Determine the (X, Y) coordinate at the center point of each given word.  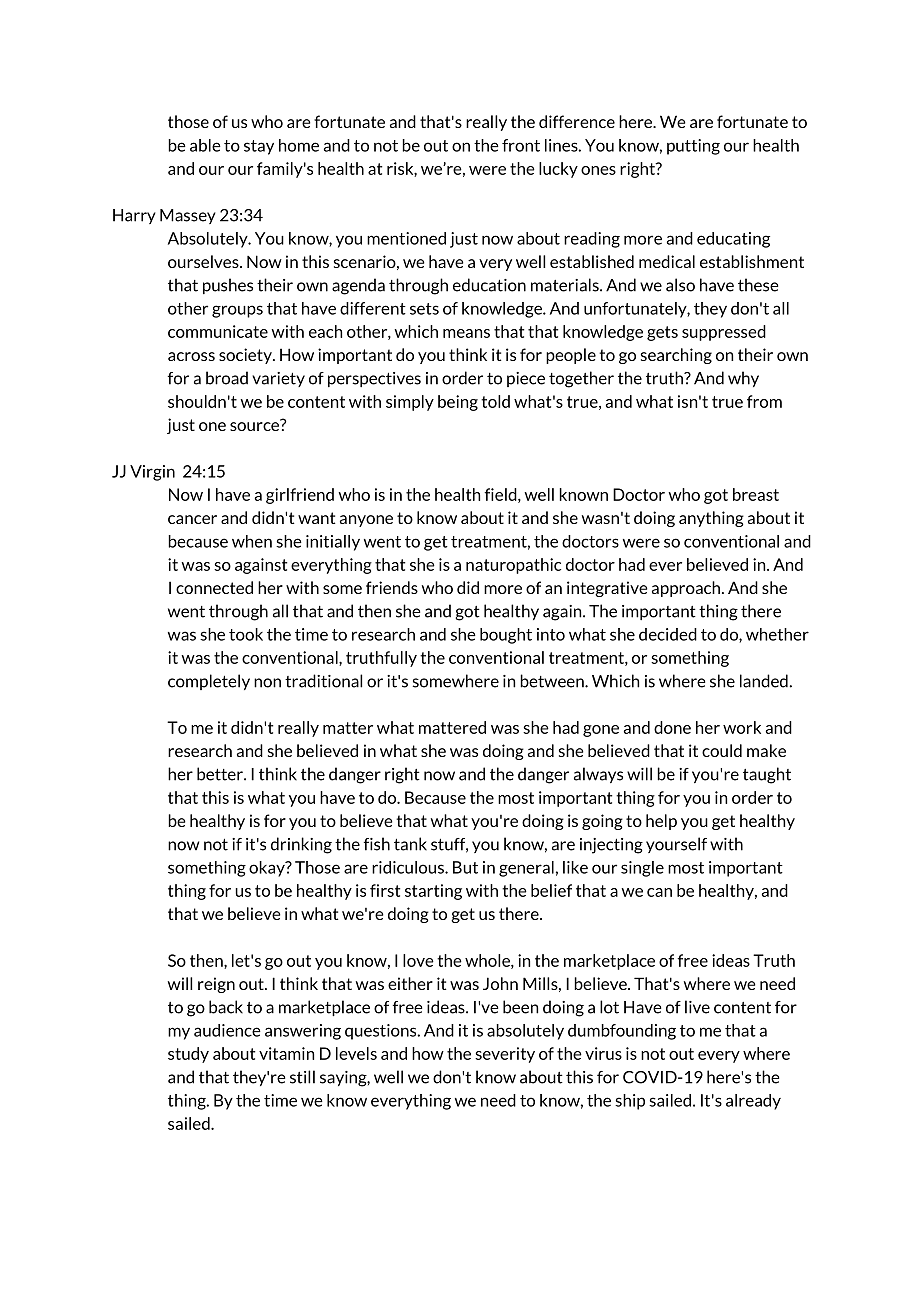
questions (382, 1032)
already (753, 1102)
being (458, 403)
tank (410, 844)
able (205, 145)
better (221, 774)
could (722, 750)
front (521, 145)
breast (756, 494)
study (188, 1055)
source (256, 425)
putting (693, 147)
